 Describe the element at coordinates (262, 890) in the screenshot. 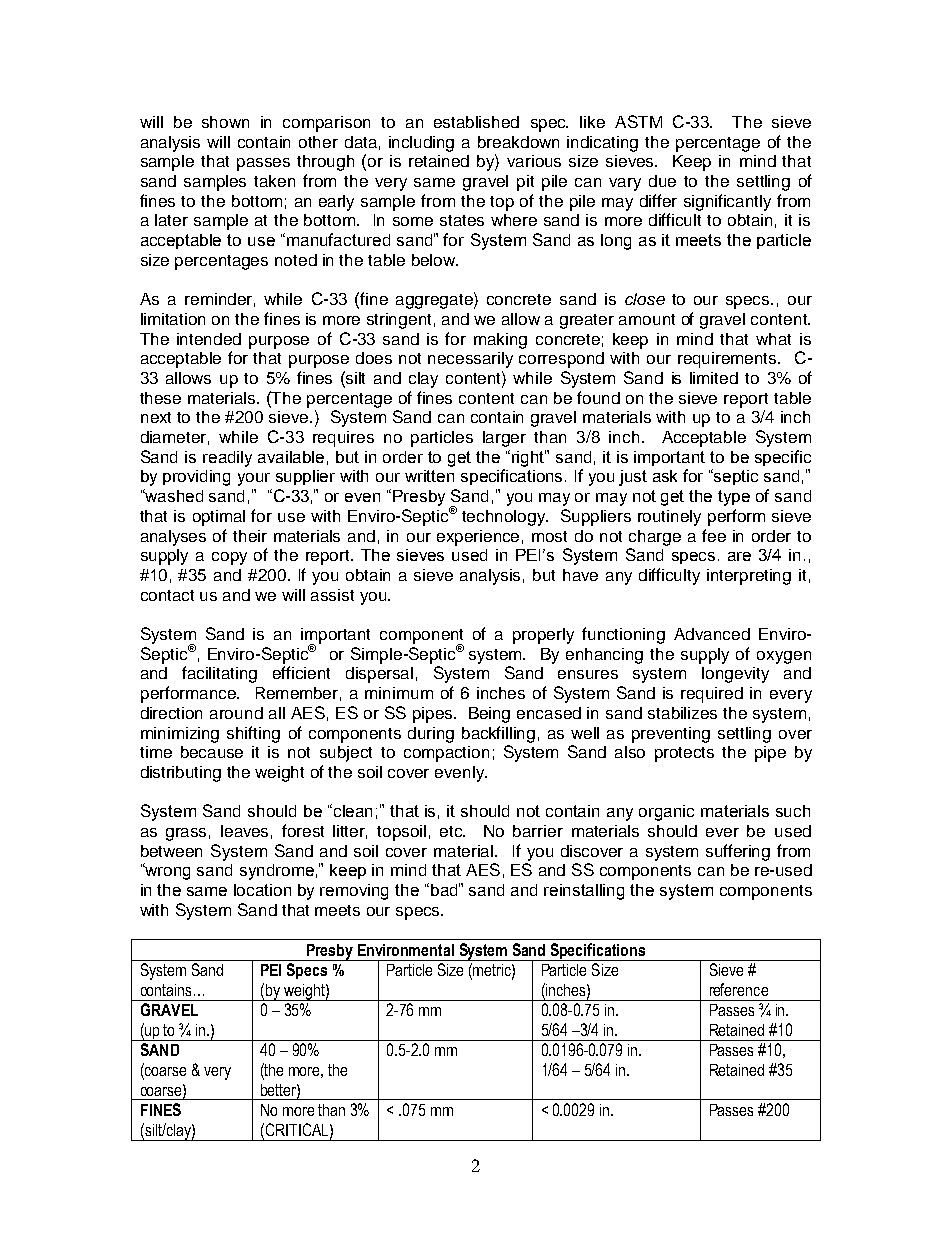

I see `location` at that location.
